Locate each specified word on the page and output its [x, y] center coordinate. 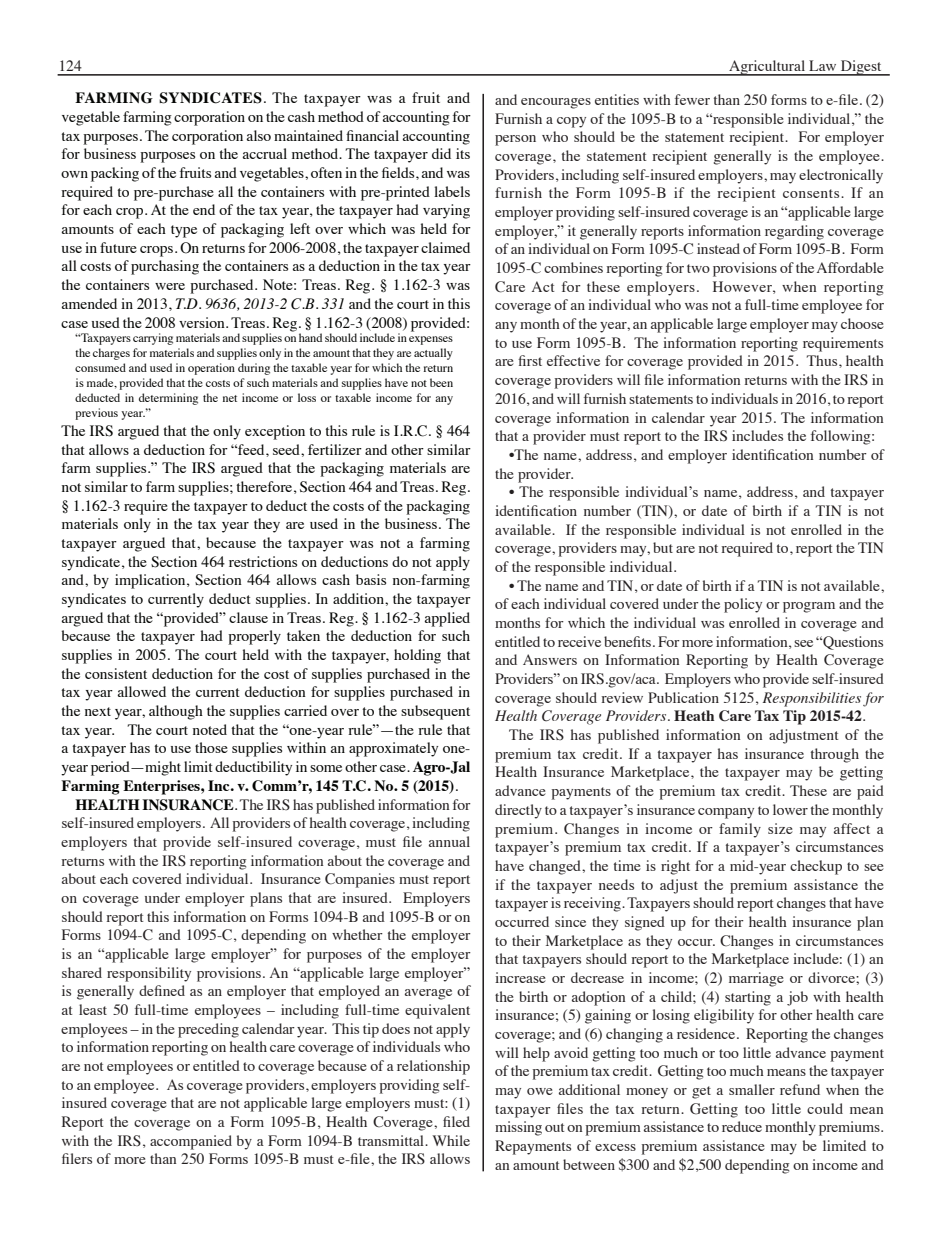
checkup [816, 867]
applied [447, 619]
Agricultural [767, 68]
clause [248, 617]
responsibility [149, 974]
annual [449, 841]
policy [743, 605]
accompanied [191, 1142]
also [258, 135]
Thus [823, 360]
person [515, 140]
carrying [153, 339]
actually [433, 354]
